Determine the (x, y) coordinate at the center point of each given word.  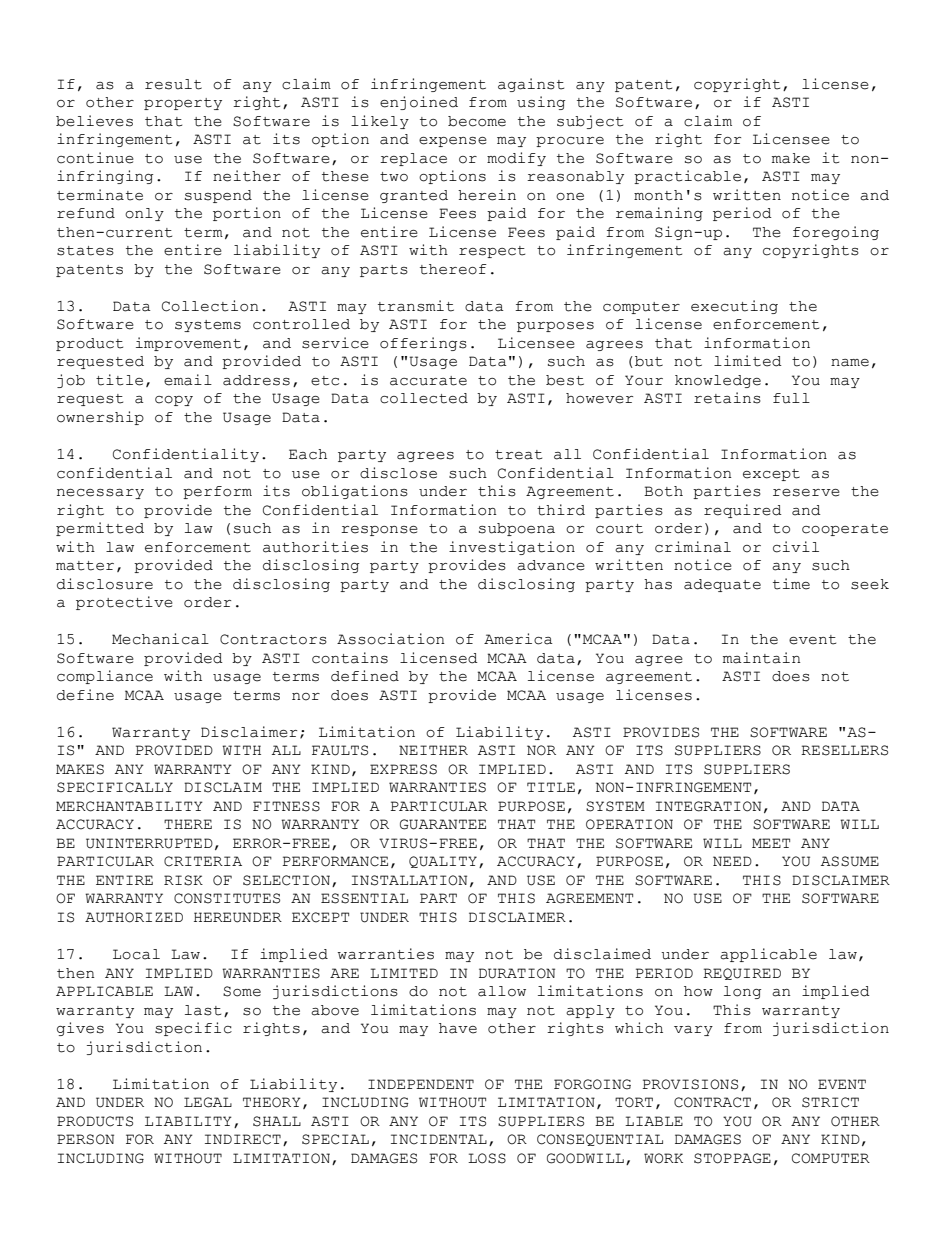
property (183, 104)
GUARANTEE (443, 824)
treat (518, 455)
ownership (100, 418)
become (477, 121)
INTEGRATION (708, 806)
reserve (806, 493)
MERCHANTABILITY (129, 806)
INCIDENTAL (439, 1139)
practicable (687, 177)
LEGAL (208, 1102)
